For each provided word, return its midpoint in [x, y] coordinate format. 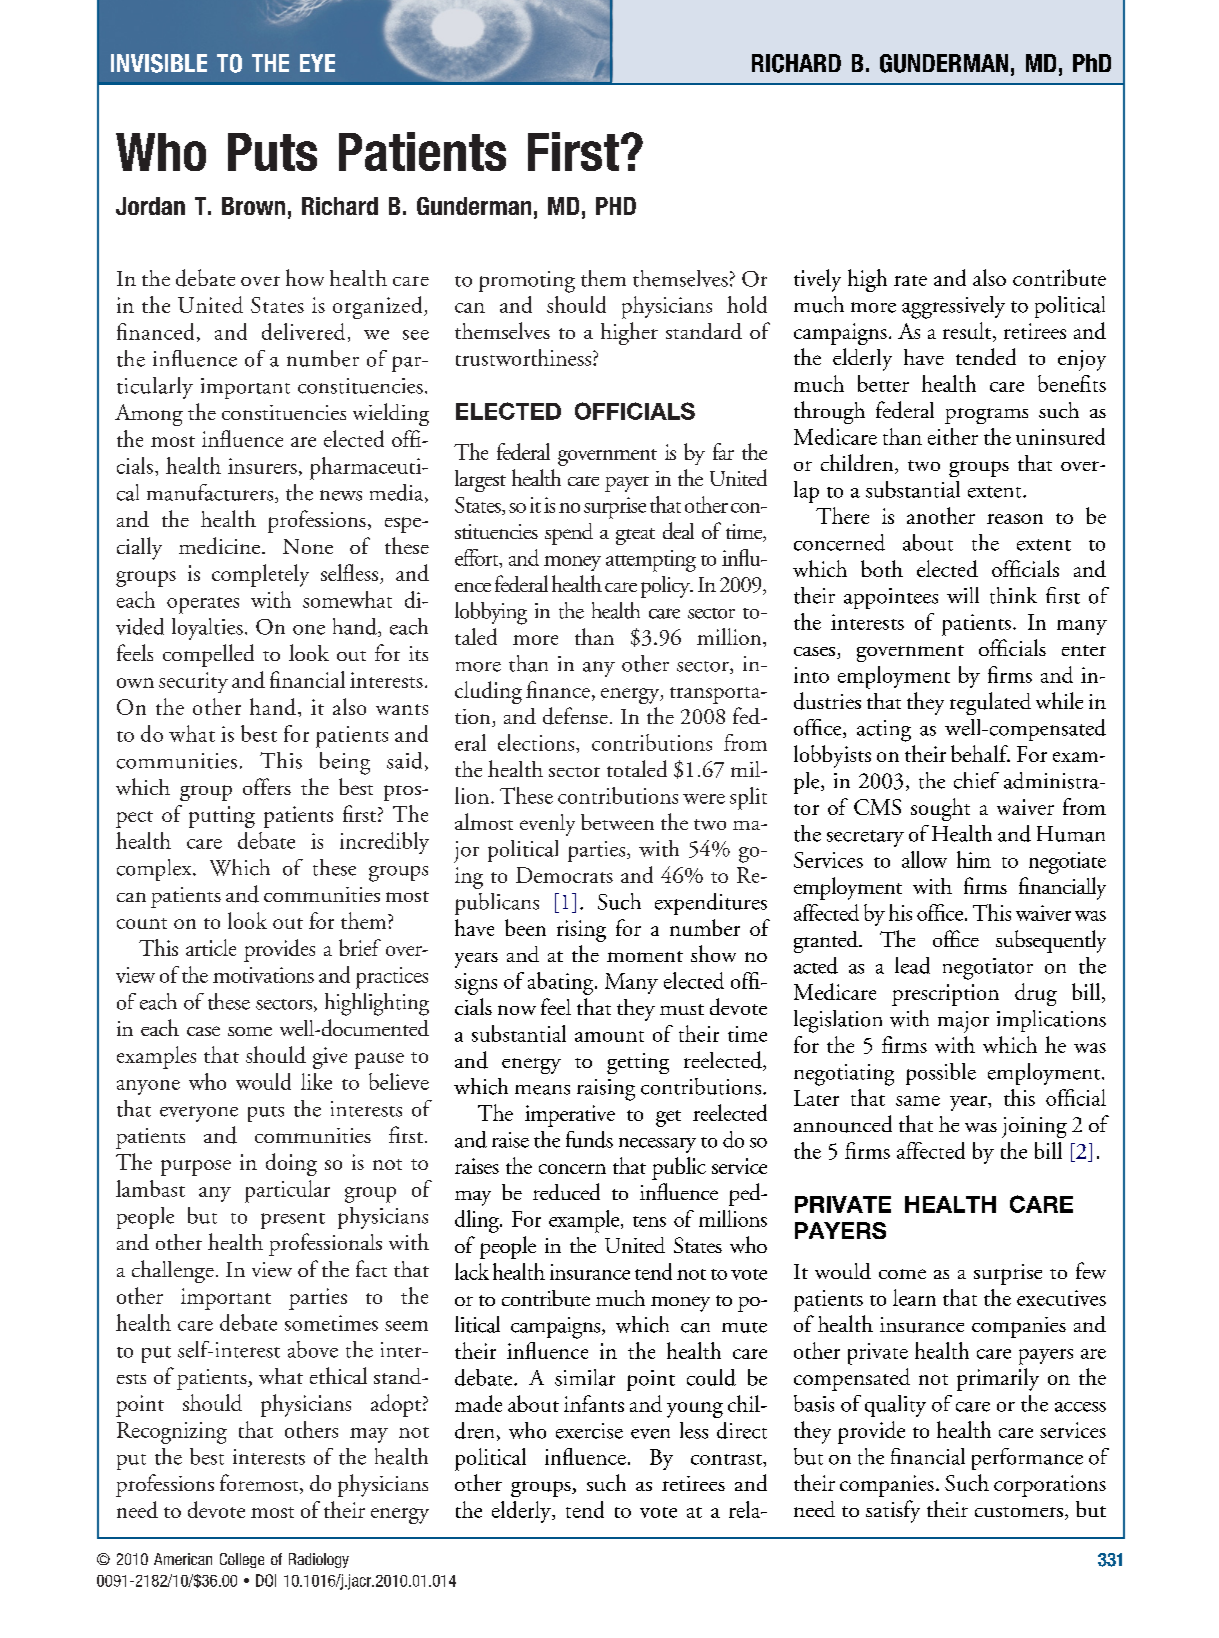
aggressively [953, 307]
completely [260, 575]
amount [609, 1036]
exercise [589, 1431]
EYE [317, 63]
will [963, 595]
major [963, 1022]
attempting [651, 561]
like [316, 1081]
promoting [527, 282]
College [242, 1560]
